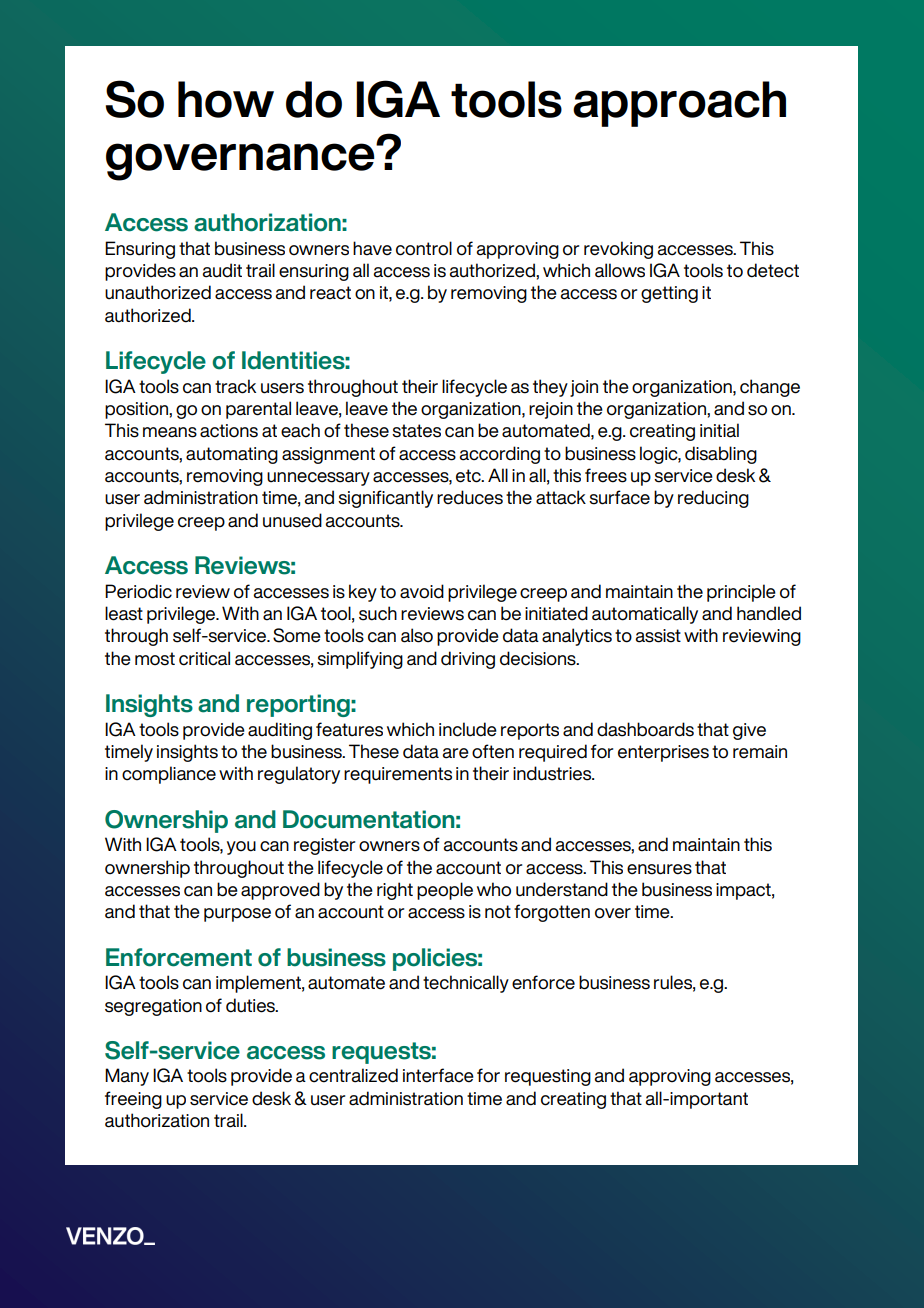  Describe the element at coordinates (232, 455) in the screenshot. I see `automating` at that location.
